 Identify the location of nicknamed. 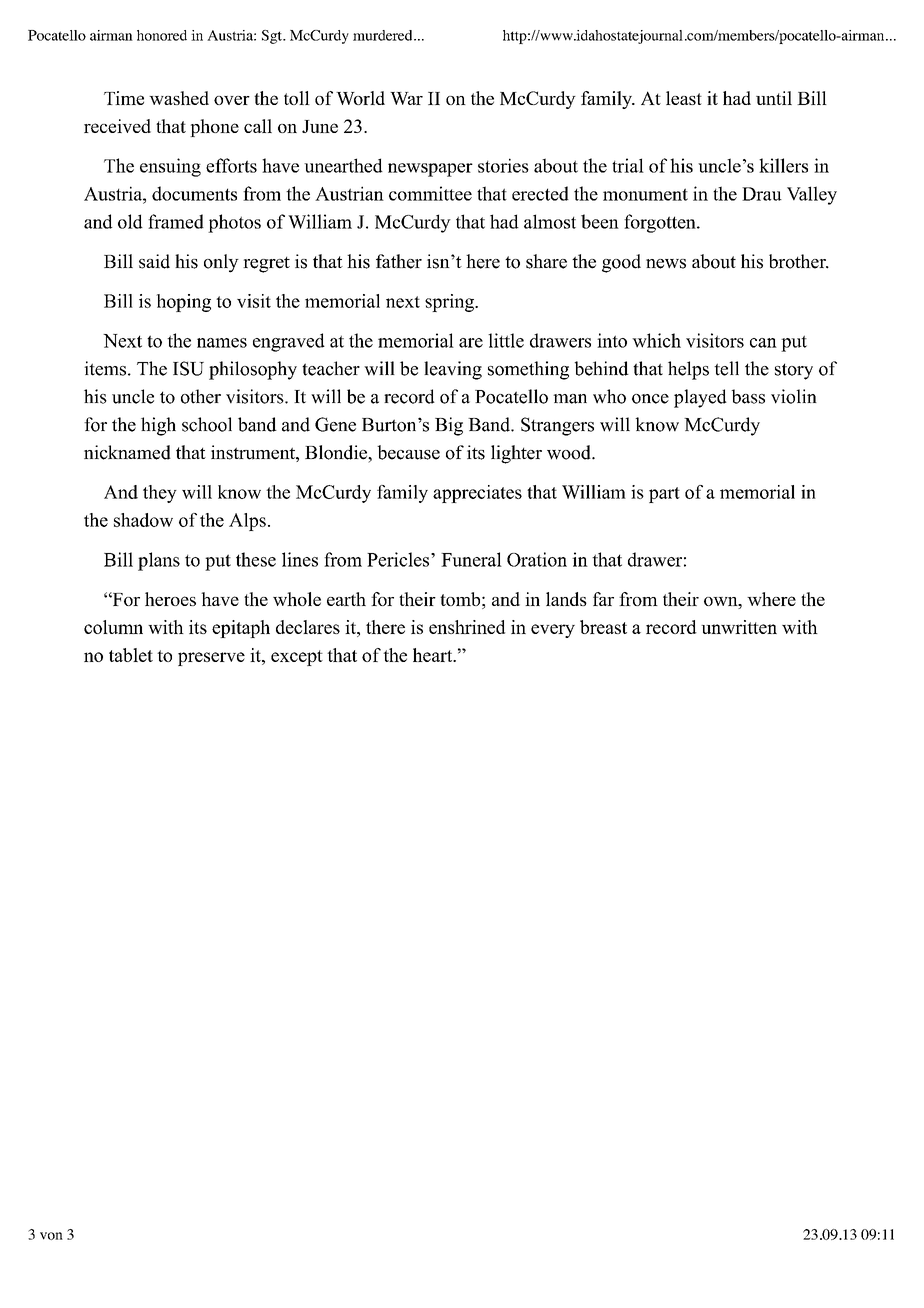
(127, 452).
